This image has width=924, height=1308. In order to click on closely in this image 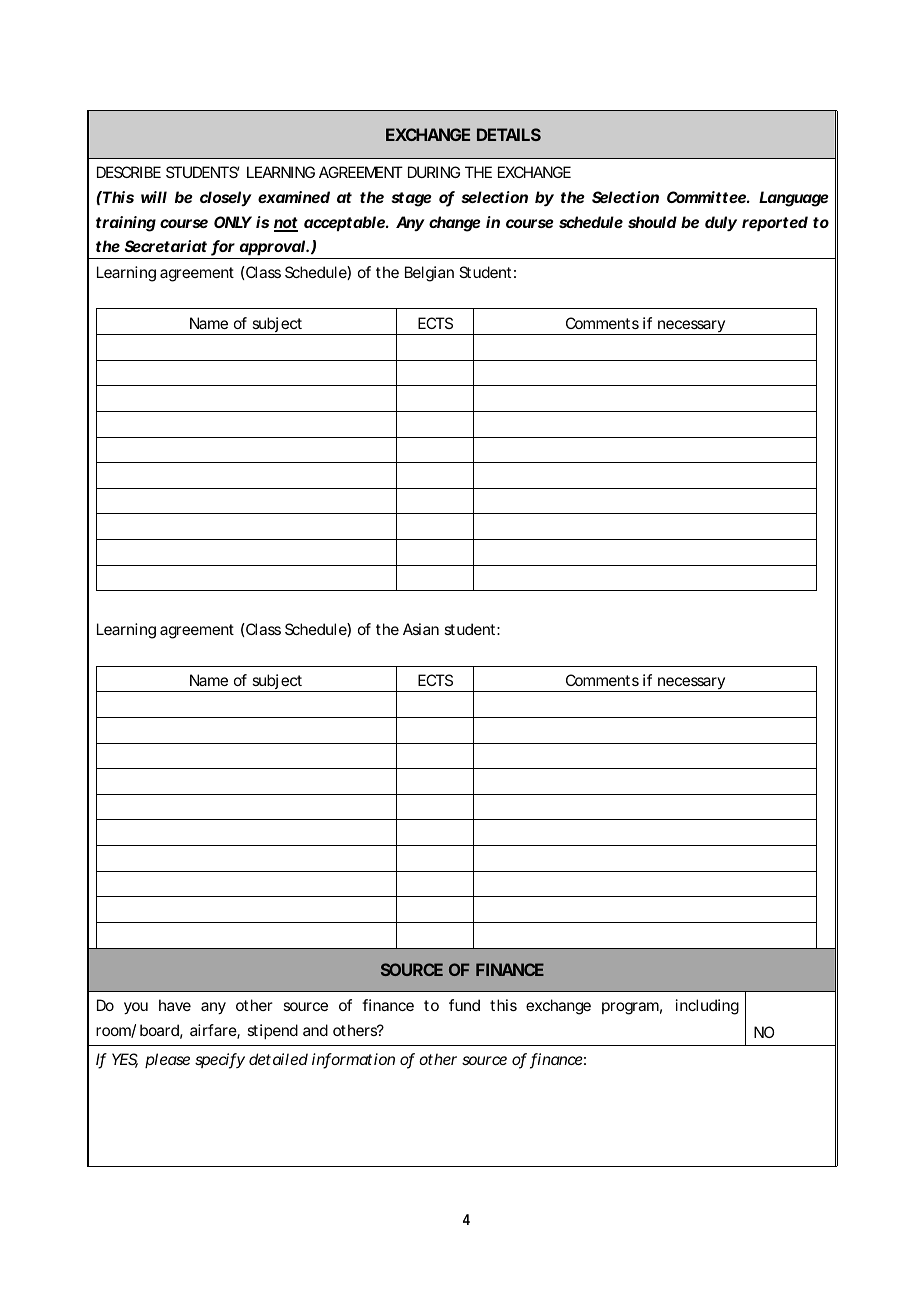, I will do `click(226, 198)`.
